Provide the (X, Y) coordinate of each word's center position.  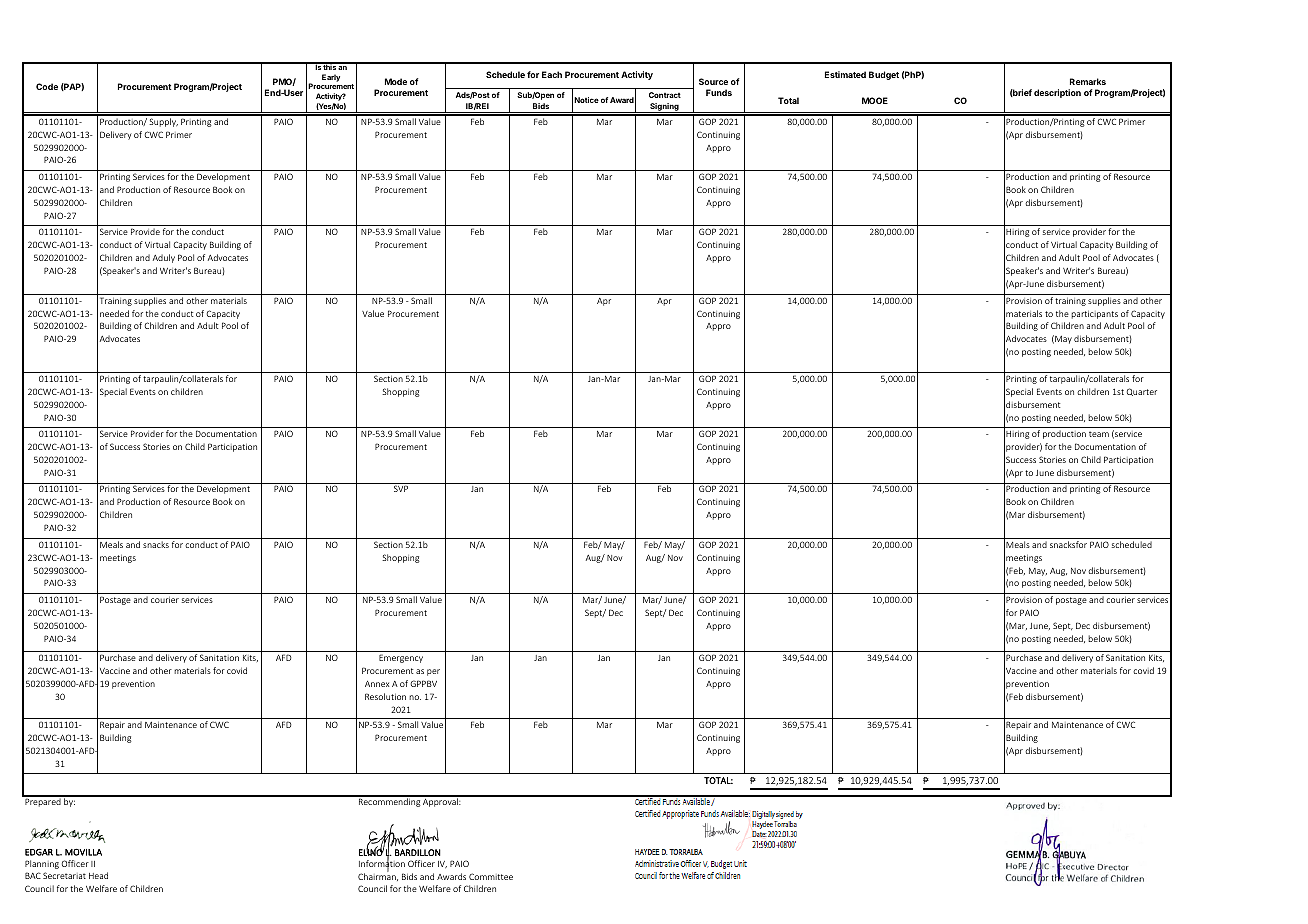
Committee (491, 876)
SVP (401, 488)
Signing (664, 108)
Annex (377, 684)
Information (382, 864)
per (433, 672)
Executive (1075, 864)
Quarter (1142, 392)
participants (1094, 315)
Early (331, 78)
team (1099, 434)
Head (98, 875)
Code (47, 86)
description (1057, 93)
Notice (586, 100)
